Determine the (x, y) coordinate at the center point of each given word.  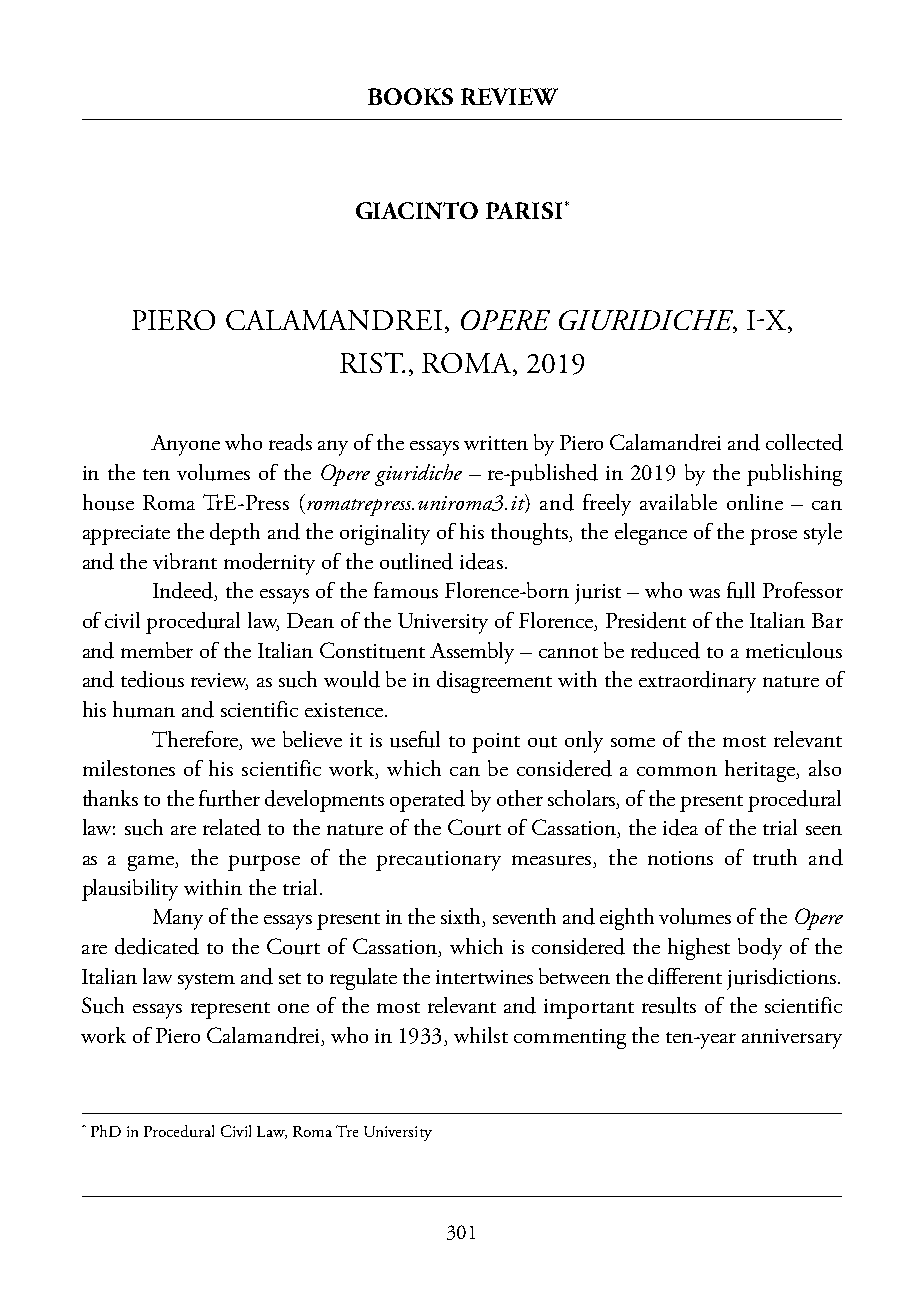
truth (775, 857)
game (152, 863)
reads (290, 442)
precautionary (438, 861)
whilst (481, 1035)
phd (106, 1131)
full (741, 590)
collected (804, 442)
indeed (184, 591)
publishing (794, 475)
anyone (185, 445)
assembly (472, 653)
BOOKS (410, 96)
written (496, 443)
